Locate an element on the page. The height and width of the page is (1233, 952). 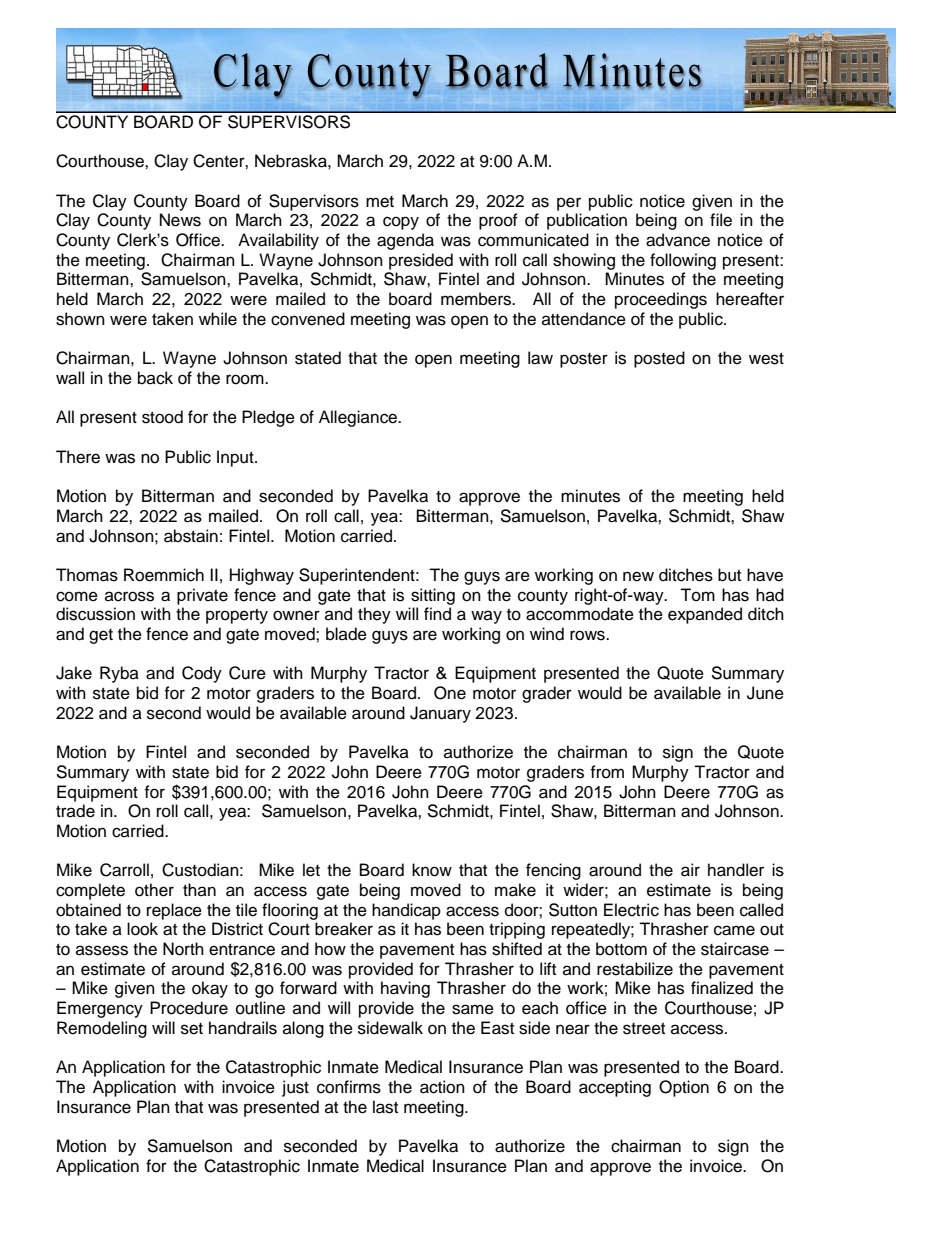
other is located at coordinates (154, 890).
